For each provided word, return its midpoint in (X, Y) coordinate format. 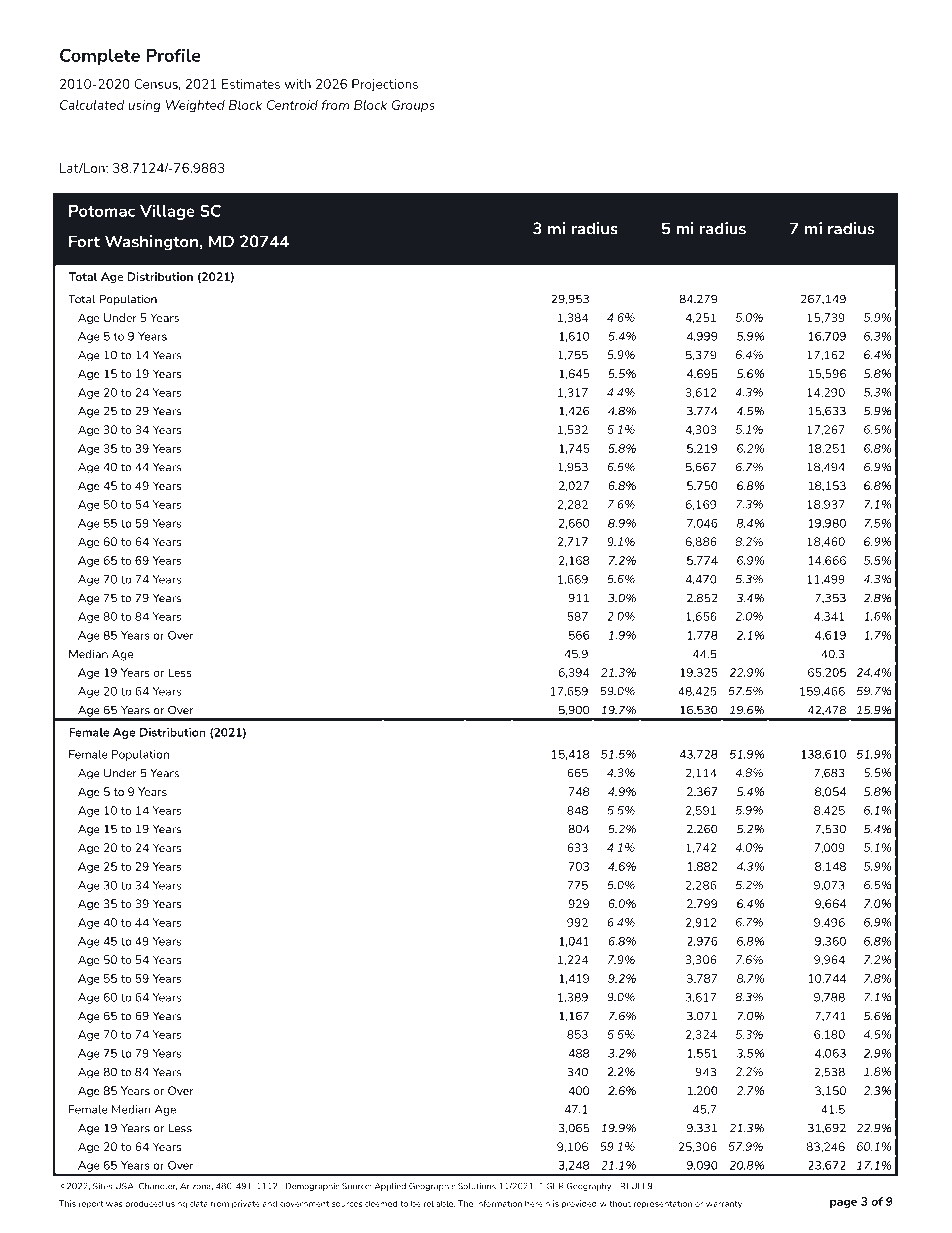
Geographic (432, 1187)
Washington (151, 243)
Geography (589, 1187)
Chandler (158, 1186)
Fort (84, 241)
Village (167, 212)
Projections (385, 85)
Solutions (477, 1186)
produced (144, 1204)
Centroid (292, 105)
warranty (725, 1205)
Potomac (102, 211)
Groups (413, 106)
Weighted (195, 106)
